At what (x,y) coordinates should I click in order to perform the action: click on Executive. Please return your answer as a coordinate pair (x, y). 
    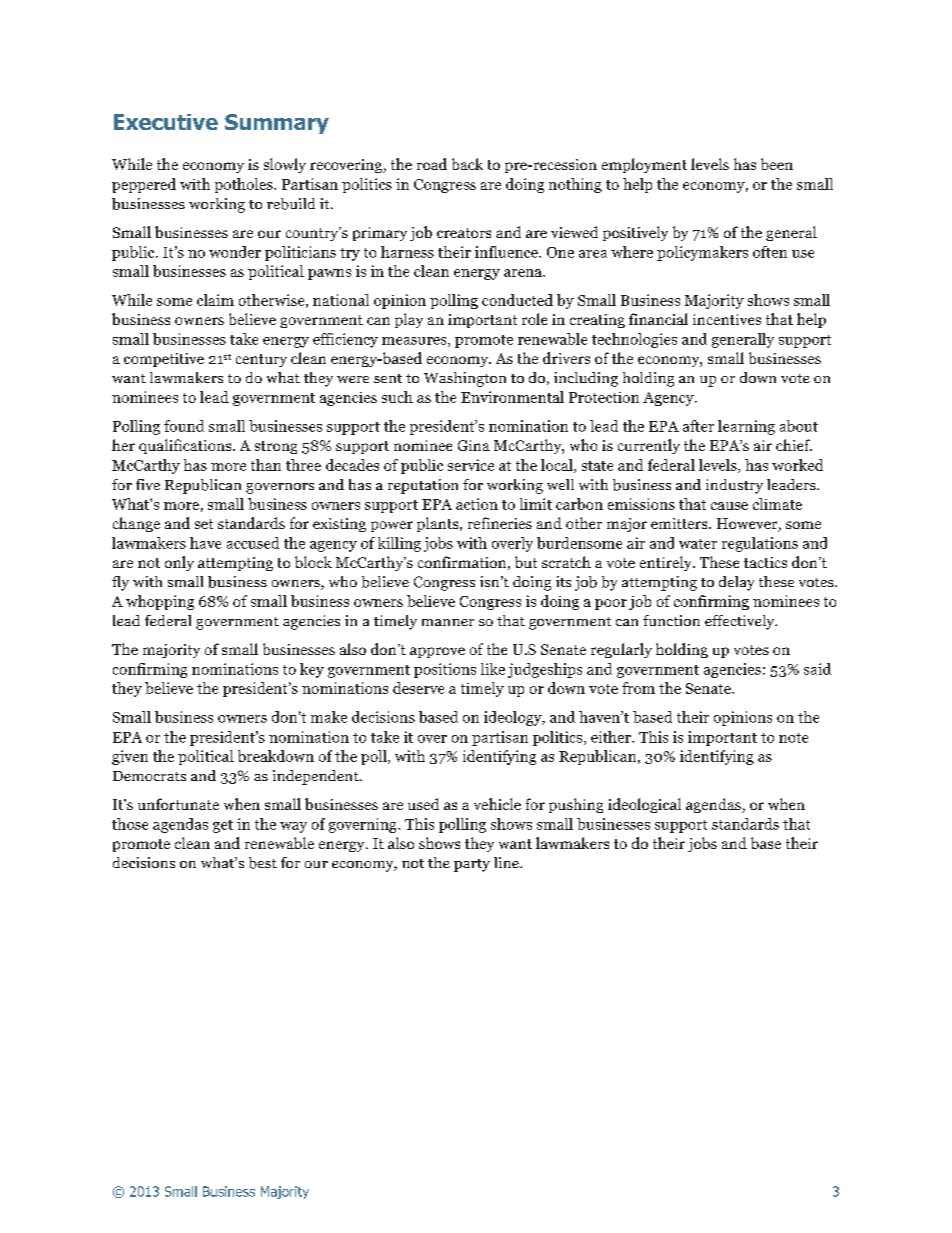
    Looking at the image, I should click on (166, 122).
